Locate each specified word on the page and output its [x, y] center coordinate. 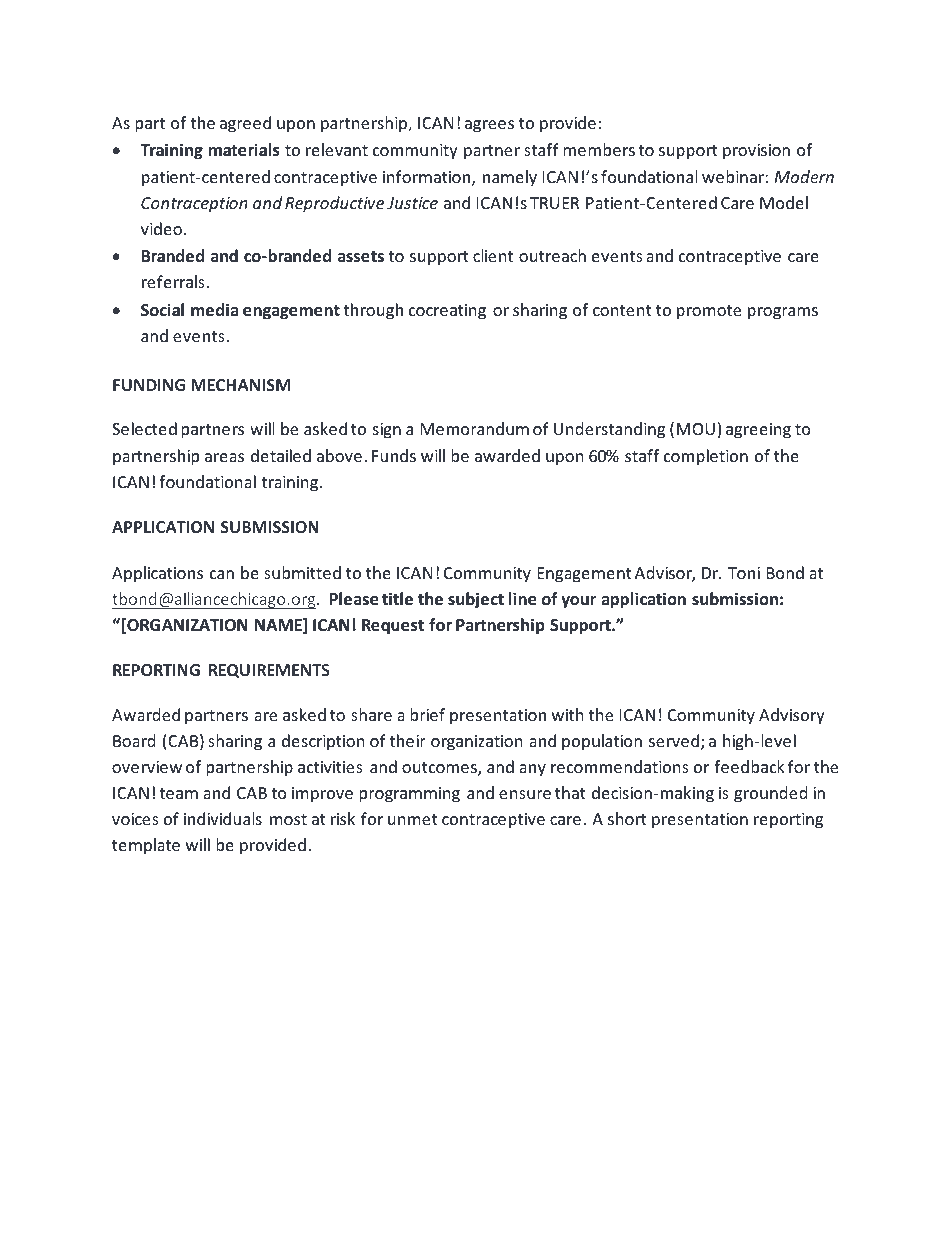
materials [244, 150]
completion [706, 457]
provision [756, 152]
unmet [413, 819]
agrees [489, 126]
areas [224, 457]
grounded [770, 794]
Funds [394, 455]
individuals [223, 818]
